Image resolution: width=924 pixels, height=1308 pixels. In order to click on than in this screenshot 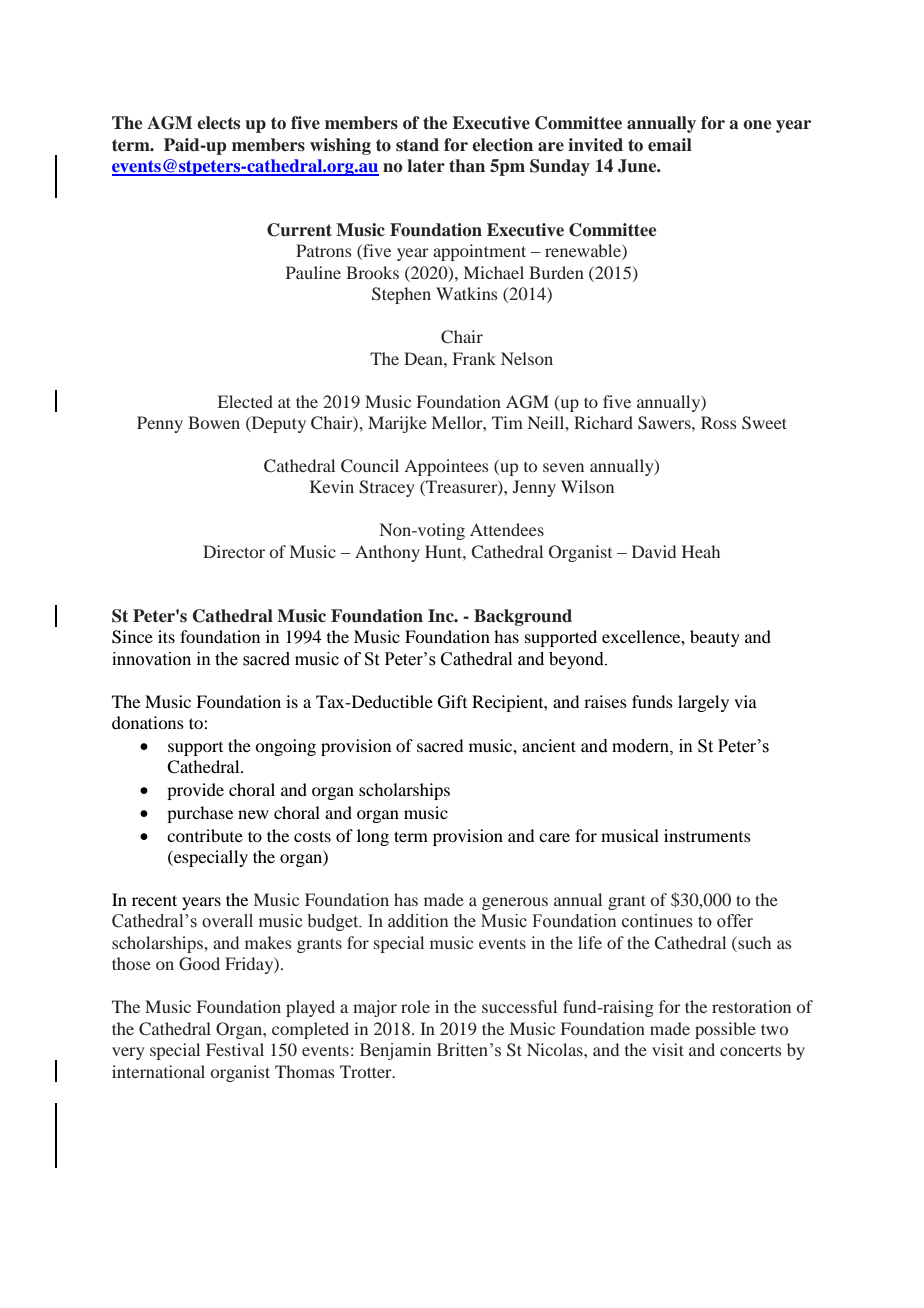, I will do `click(467, 166)`.
